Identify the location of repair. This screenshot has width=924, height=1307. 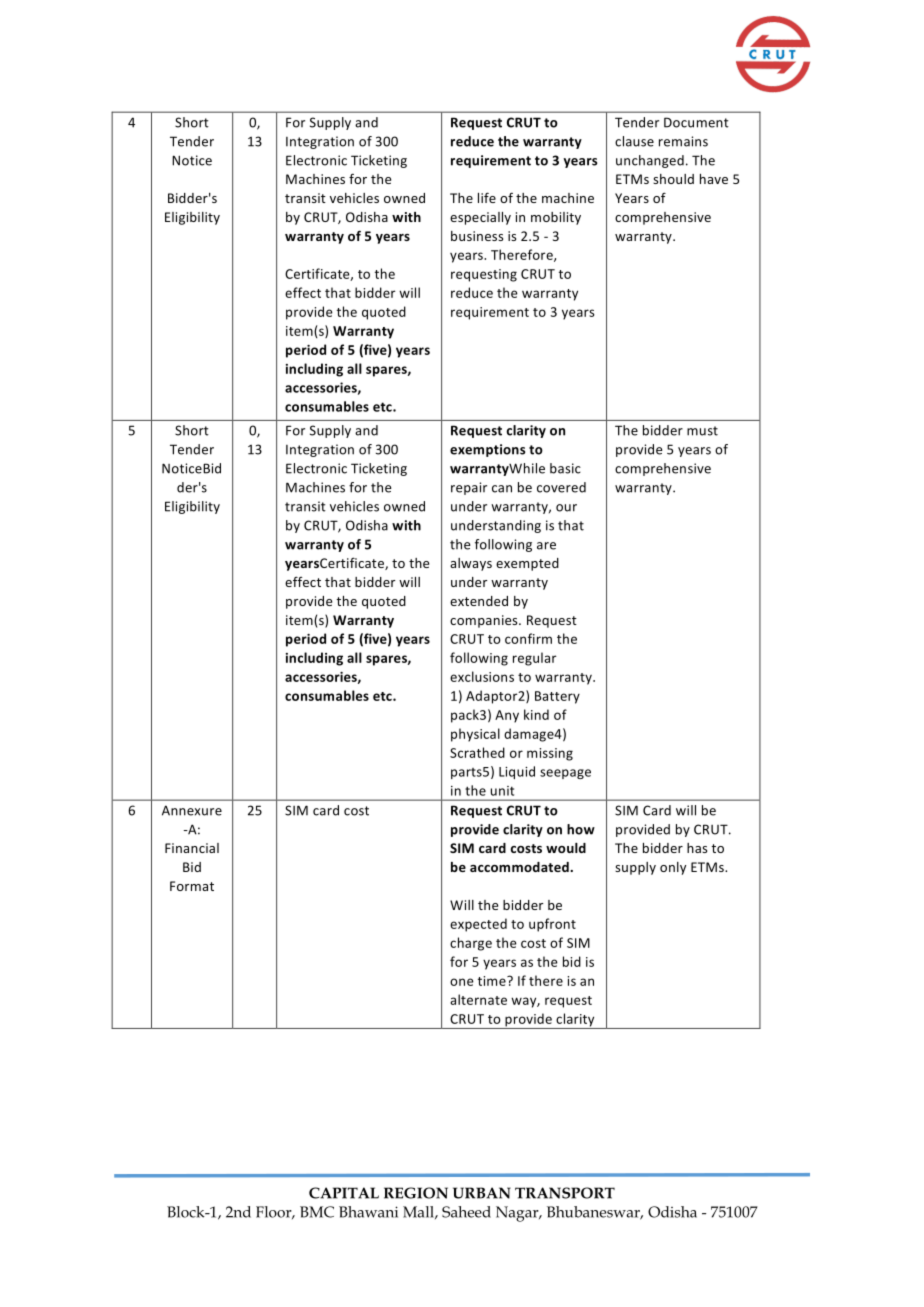
(469, 488).
